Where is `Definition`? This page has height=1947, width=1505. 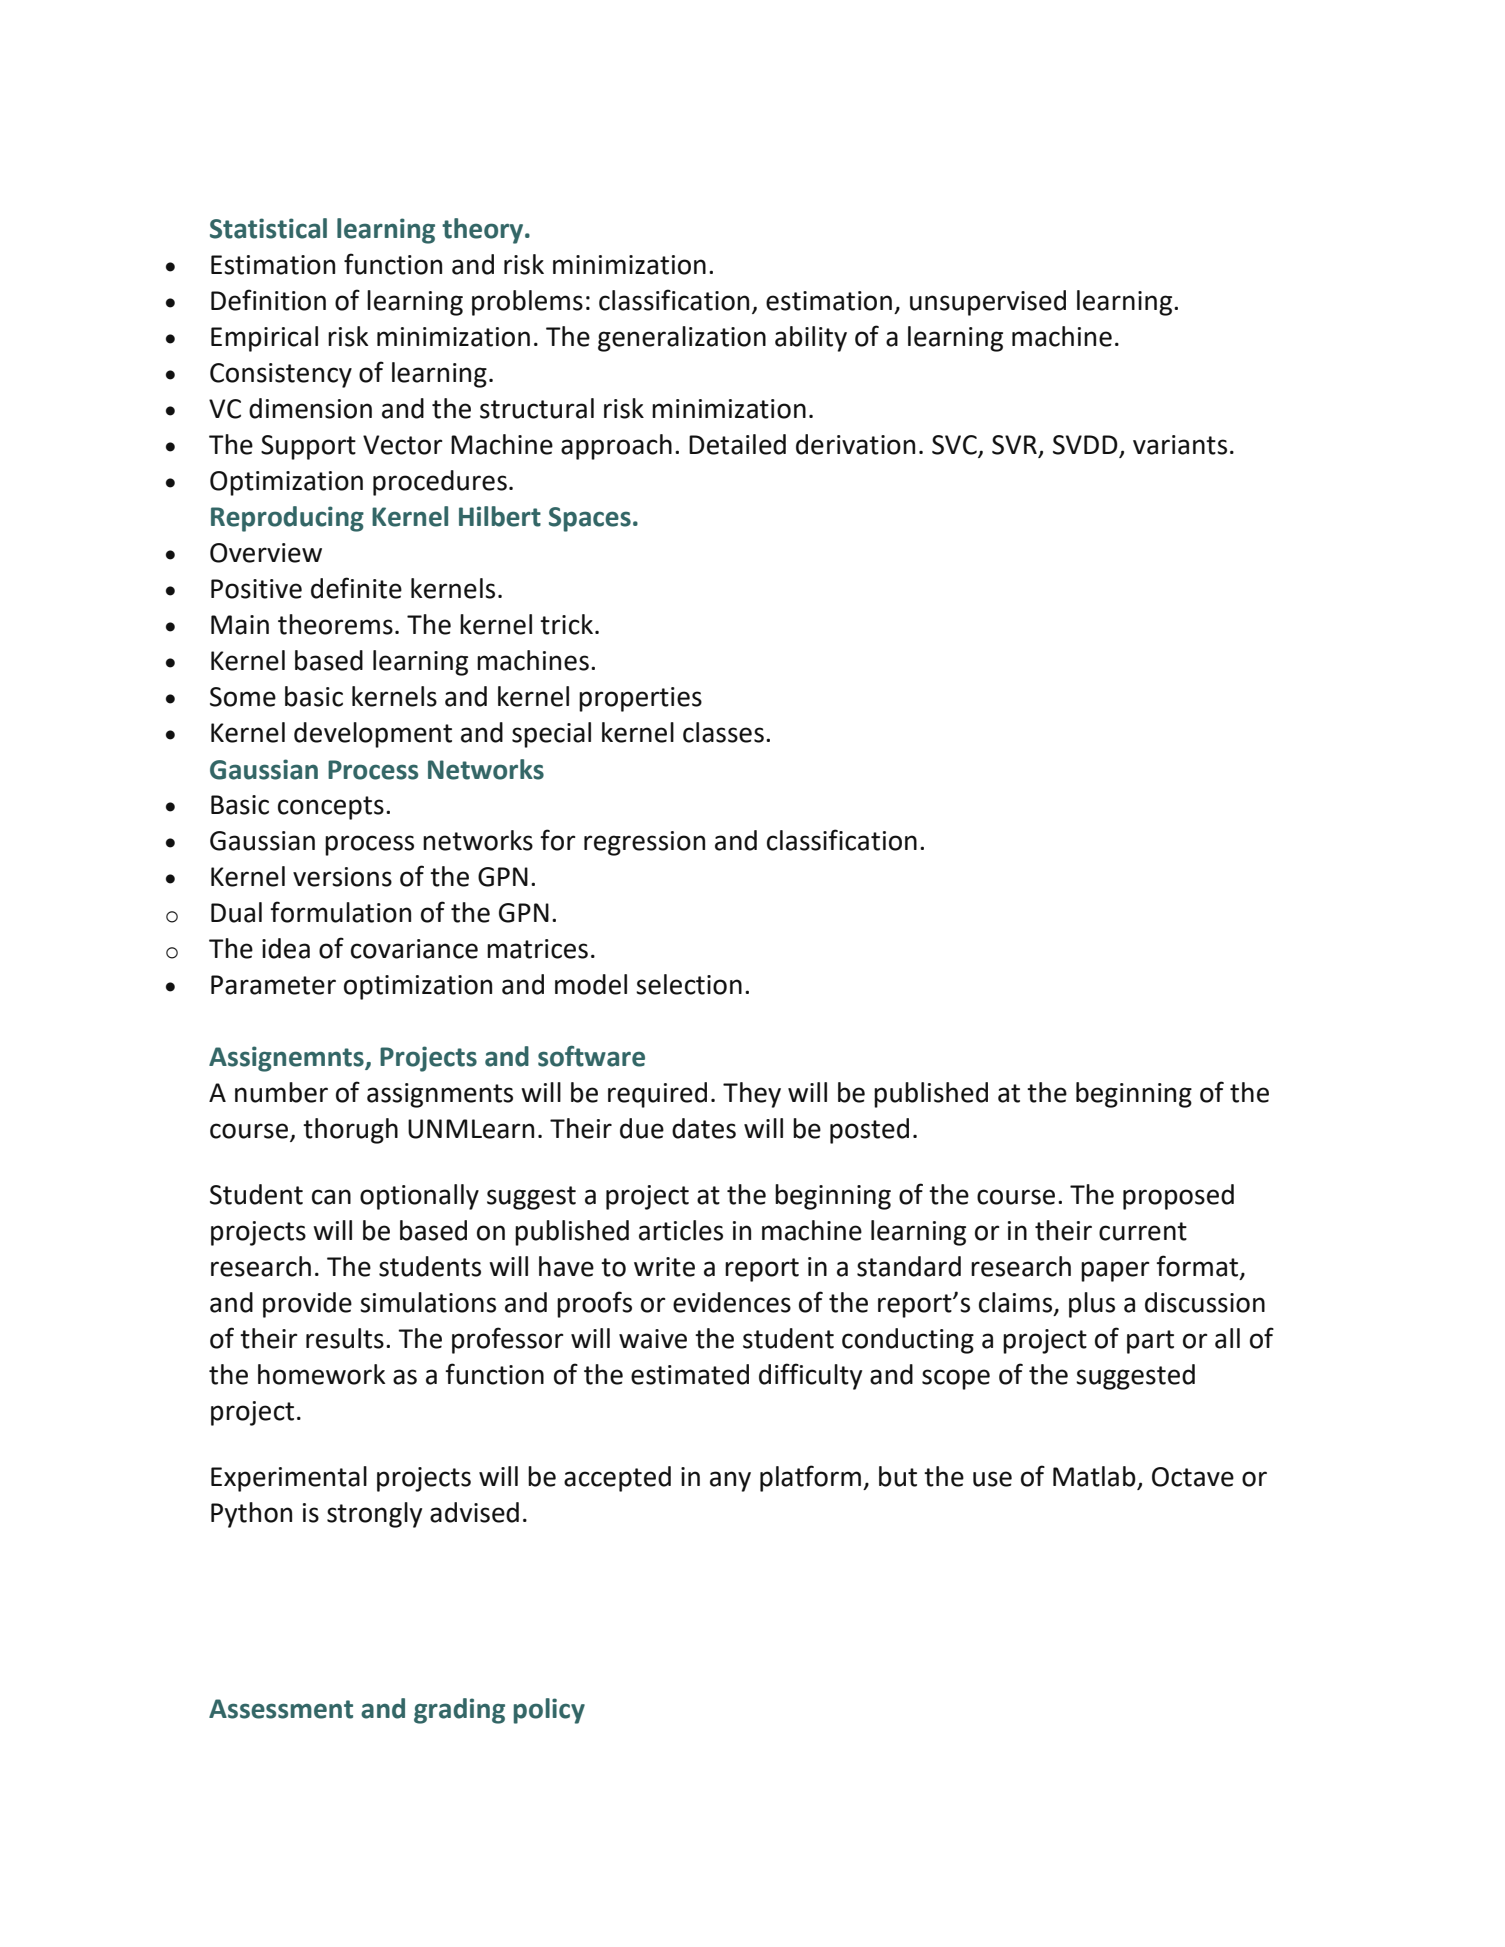 Definition is located at coordinates (268, 300).
